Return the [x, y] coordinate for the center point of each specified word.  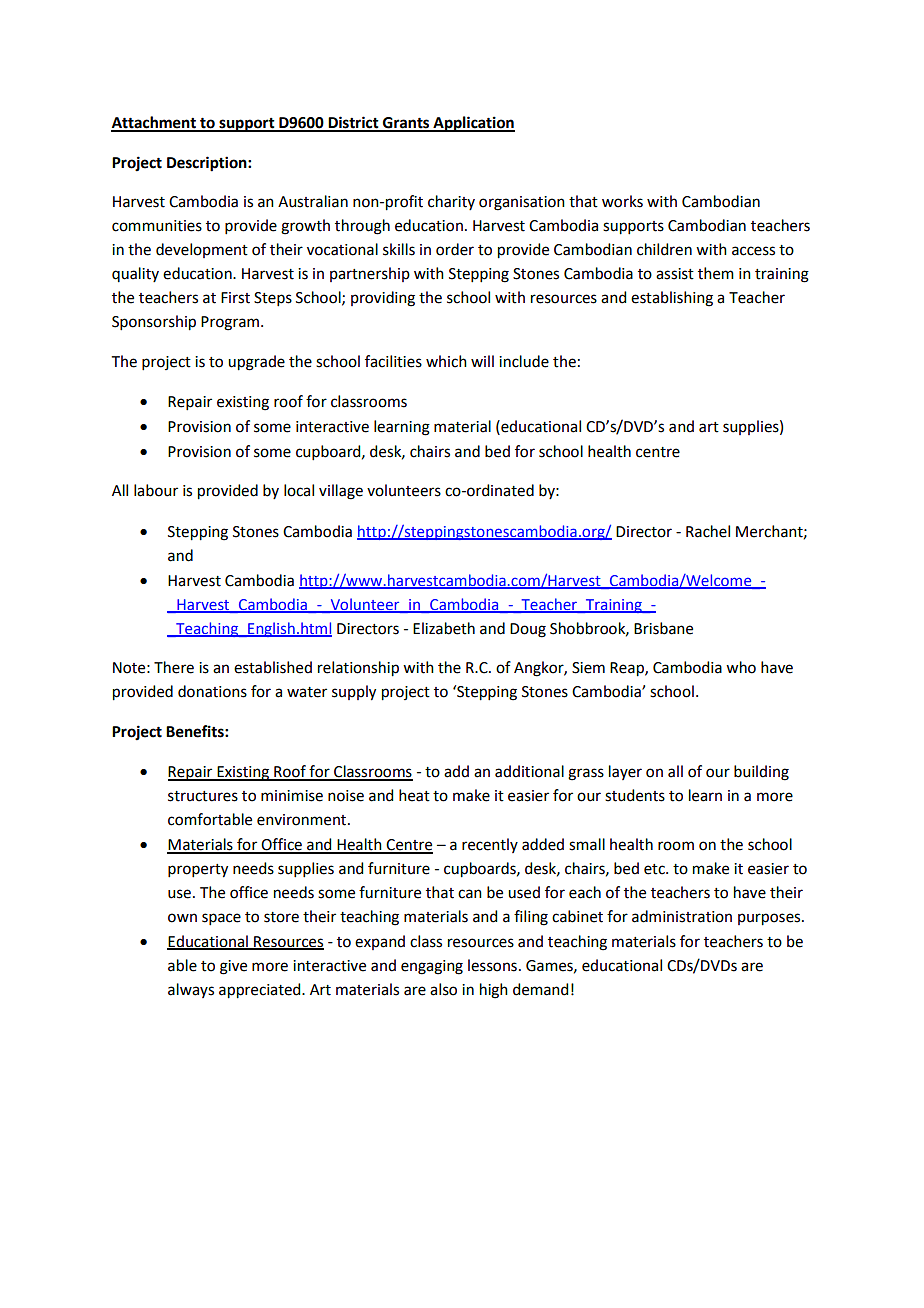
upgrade [256, 363]
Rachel [708, 531]
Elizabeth [444, 628]
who [741, 667]
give [233, 967]
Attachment [154, 123]
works [622, 201]
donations [212, 691]
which [446, 361]
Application [473, 124]
